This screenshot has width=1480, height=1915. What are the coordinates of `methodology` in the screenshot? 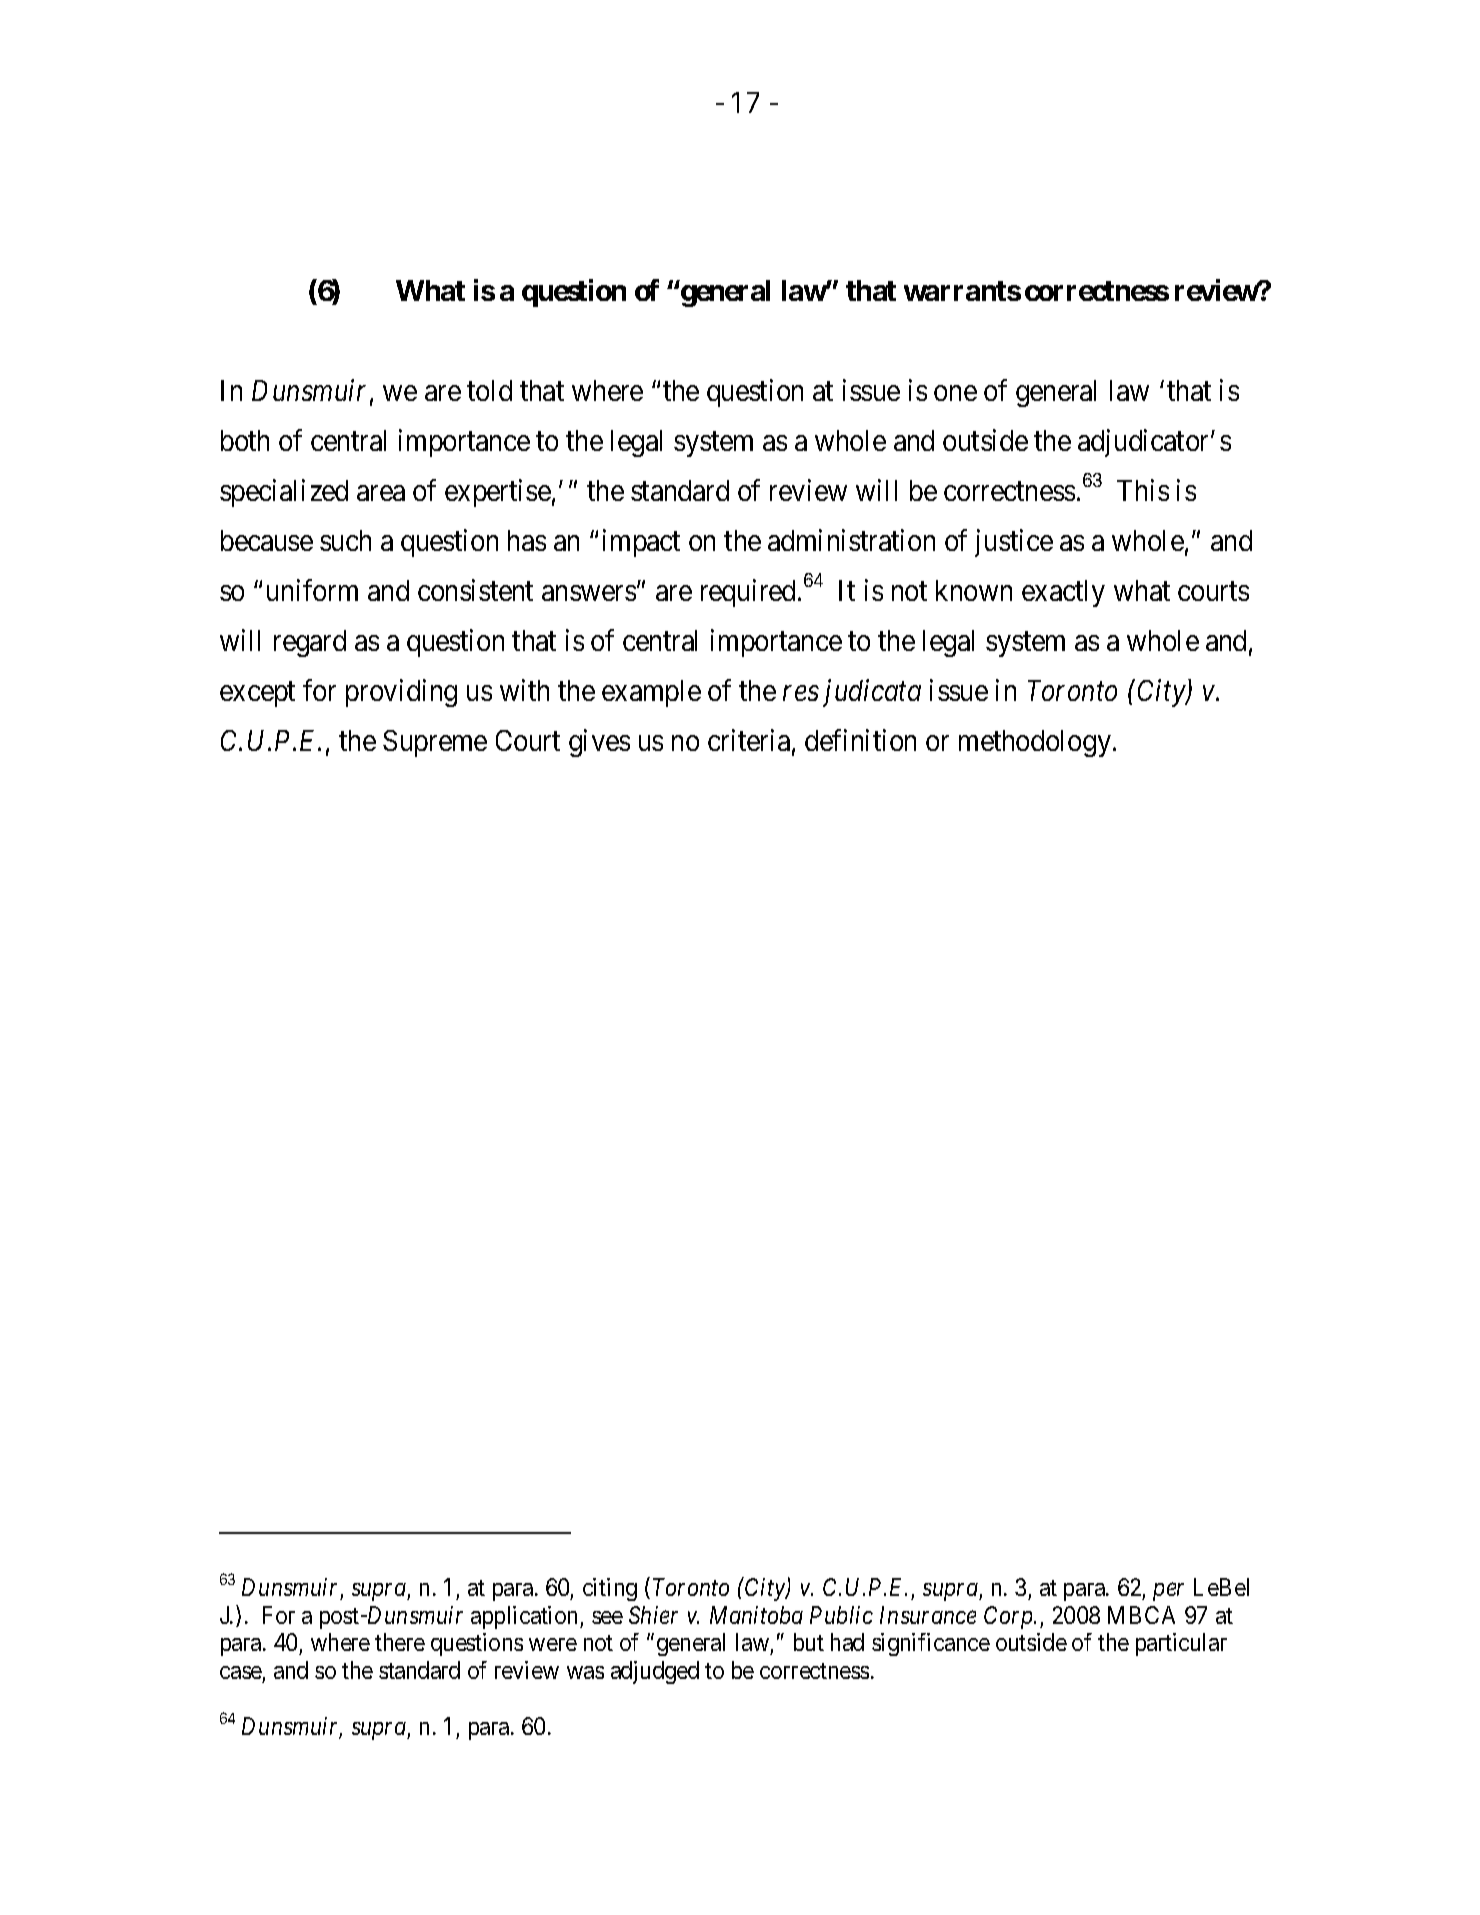 It's located at (1036, 743).
